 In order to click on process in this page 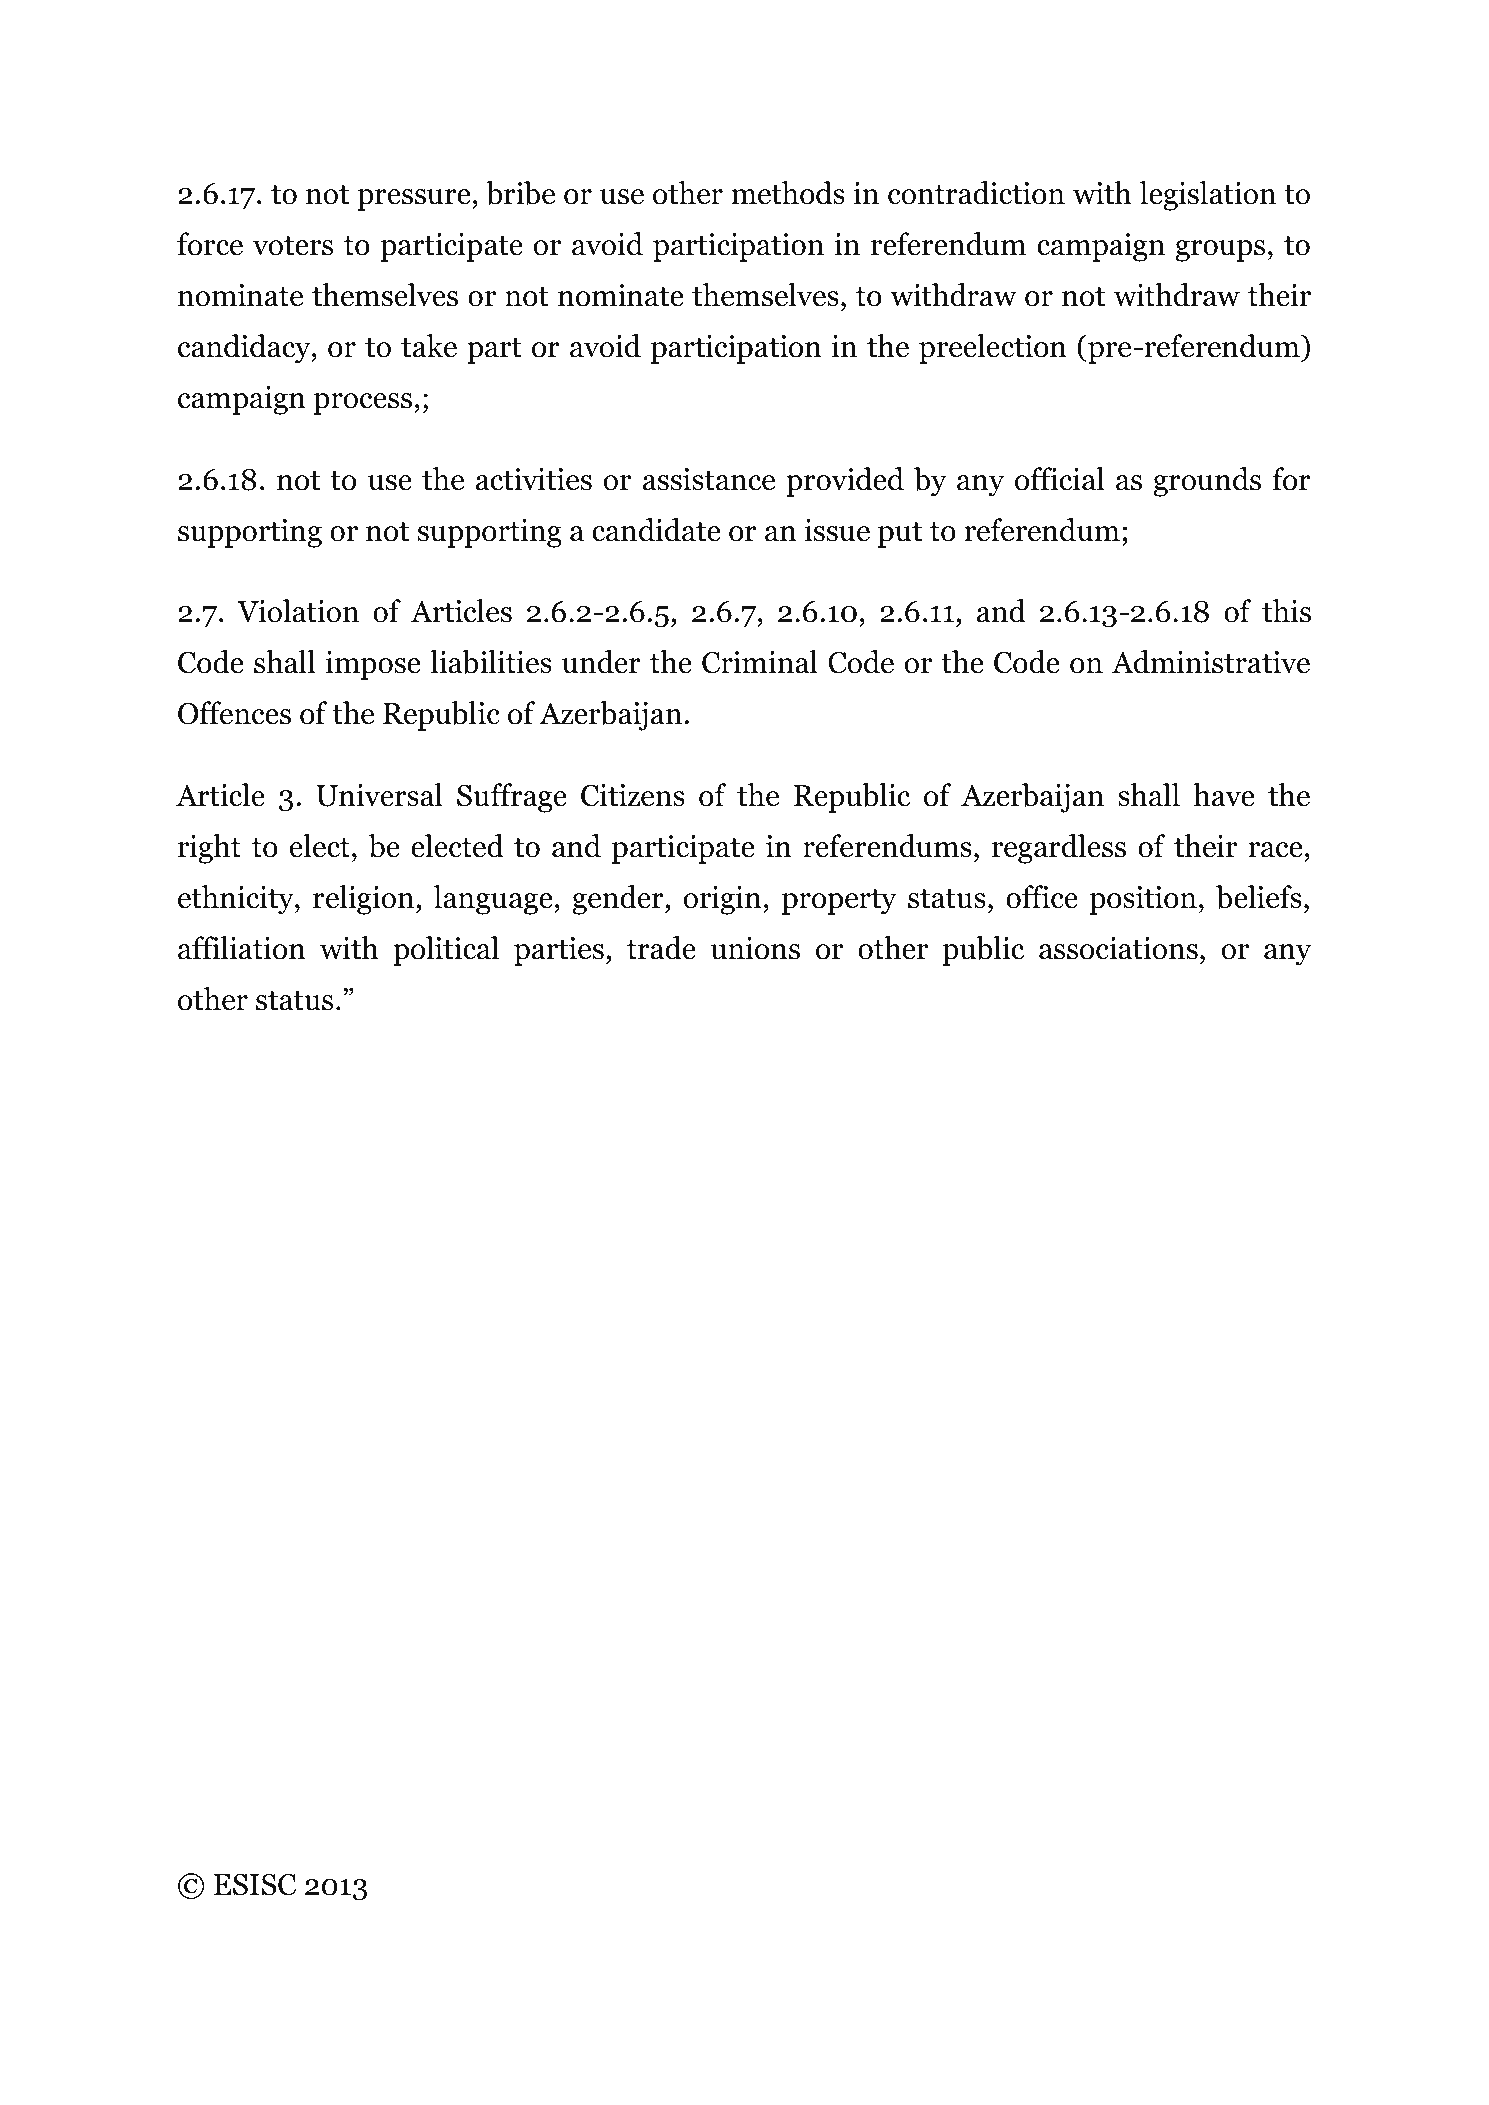, I will do `click(363, 404)`.
